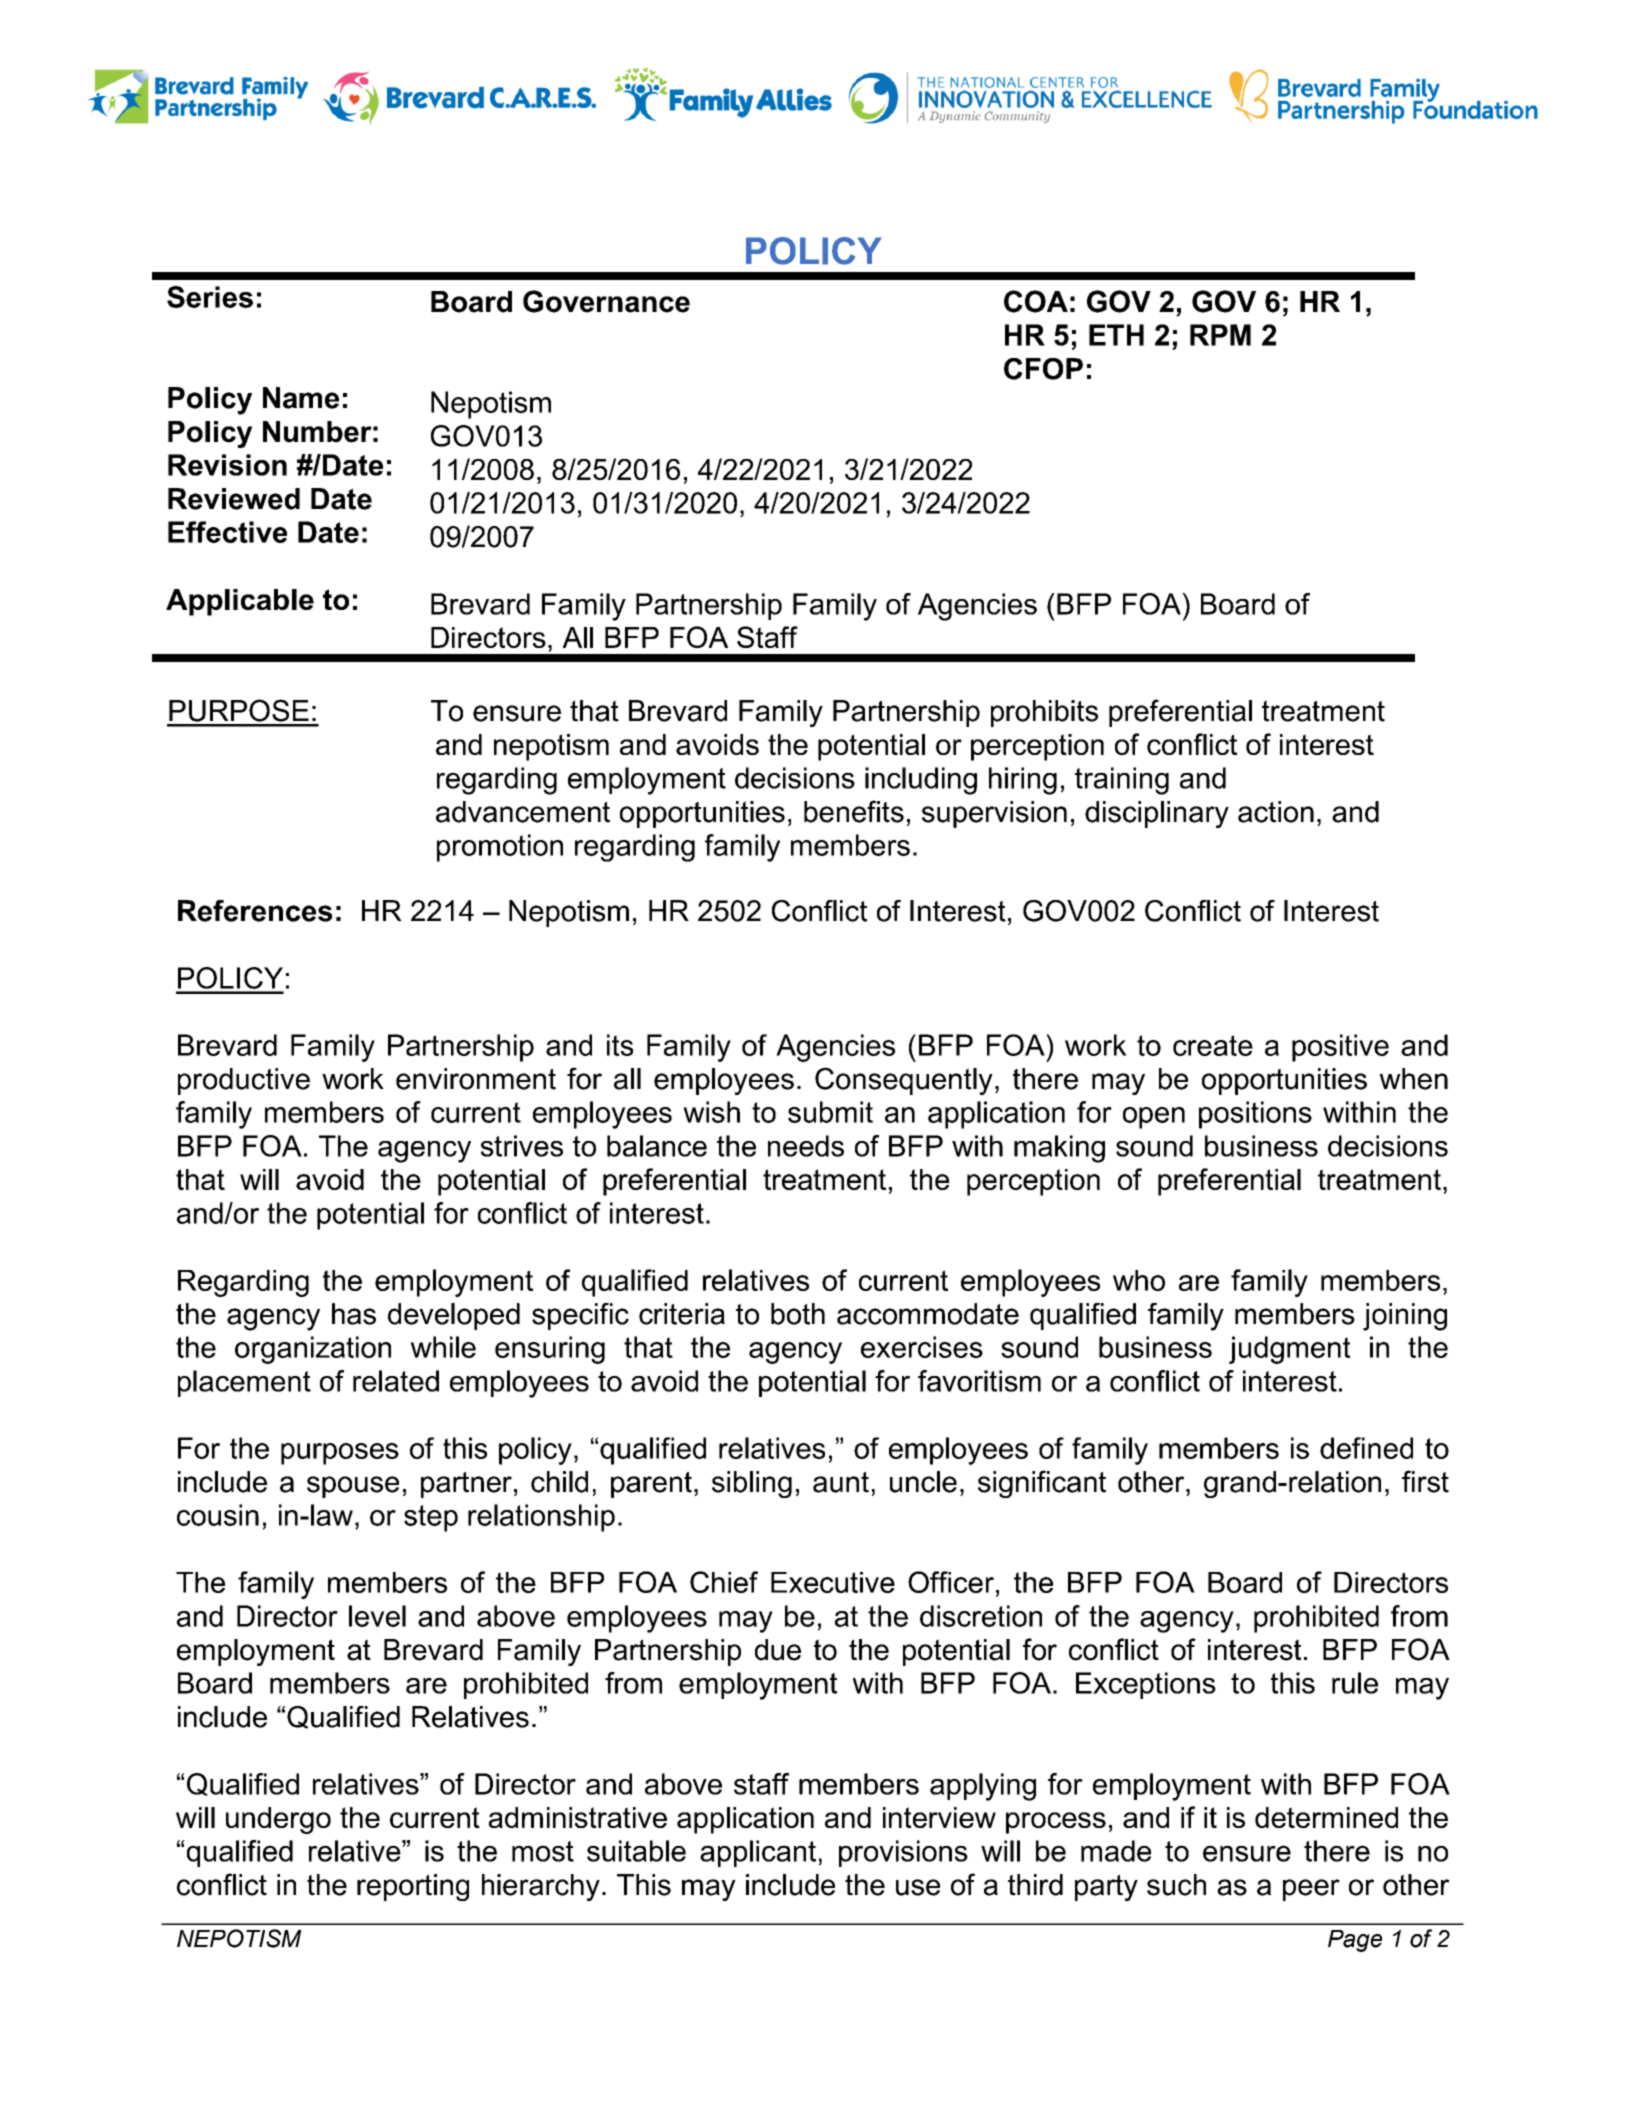  What do you see at coordinates (1311, 1890) in the document?
I see `peer` at bounding box center [1311, 1890].
